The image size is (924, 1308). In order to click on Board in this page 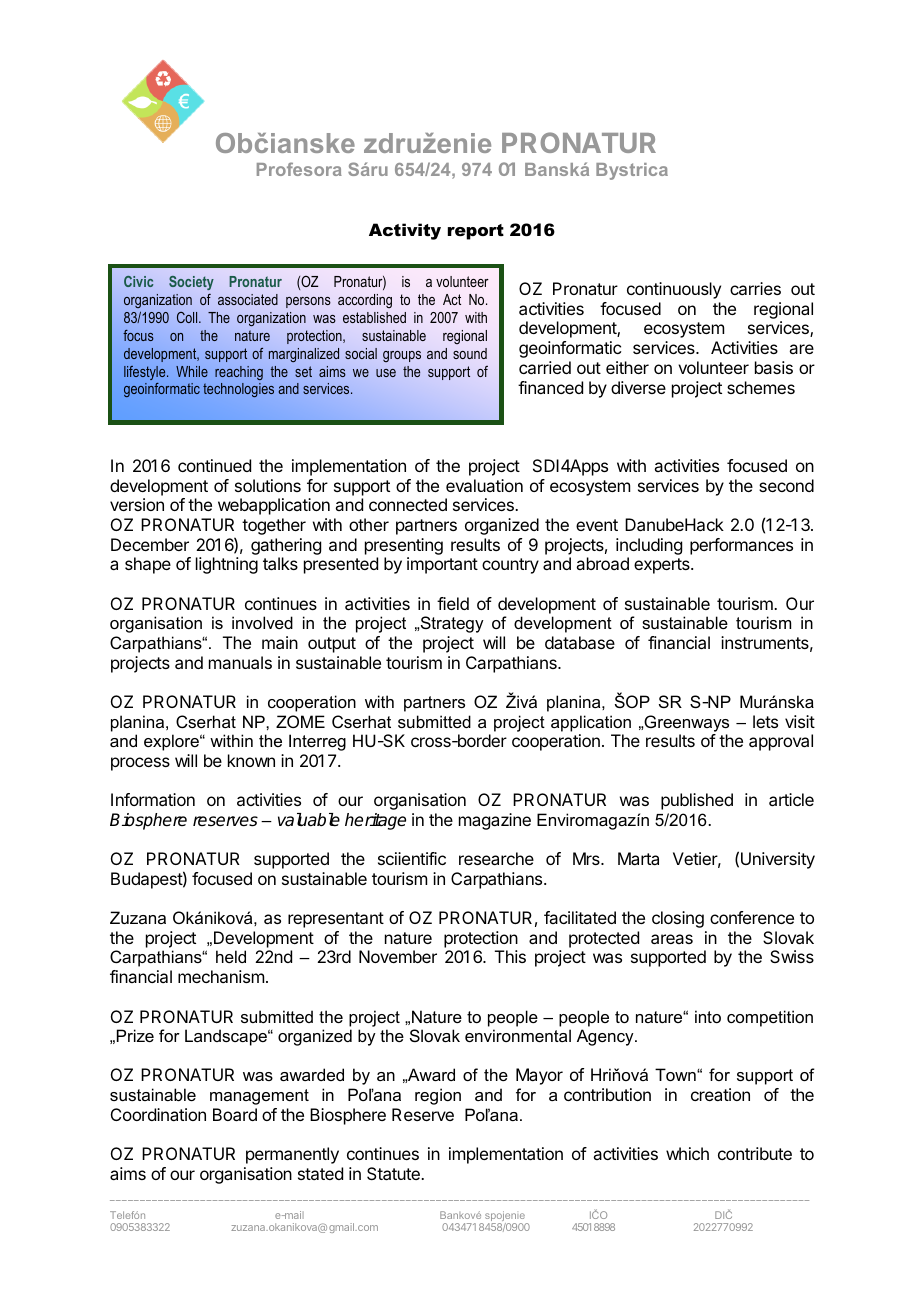, I will do `click(235, 1114)`.
